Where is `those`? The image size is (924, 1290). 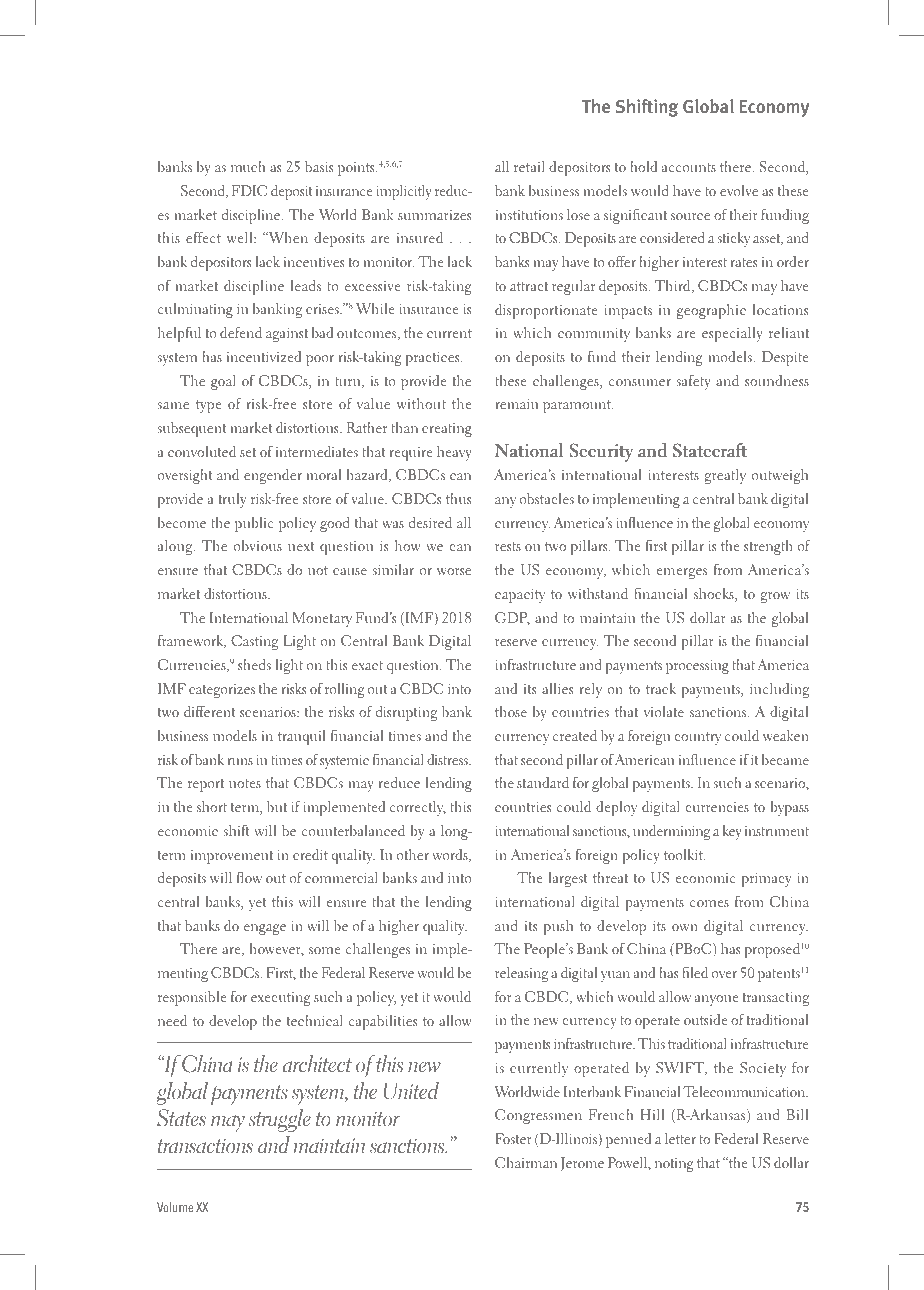 those is located at coordinates (511, 711).
